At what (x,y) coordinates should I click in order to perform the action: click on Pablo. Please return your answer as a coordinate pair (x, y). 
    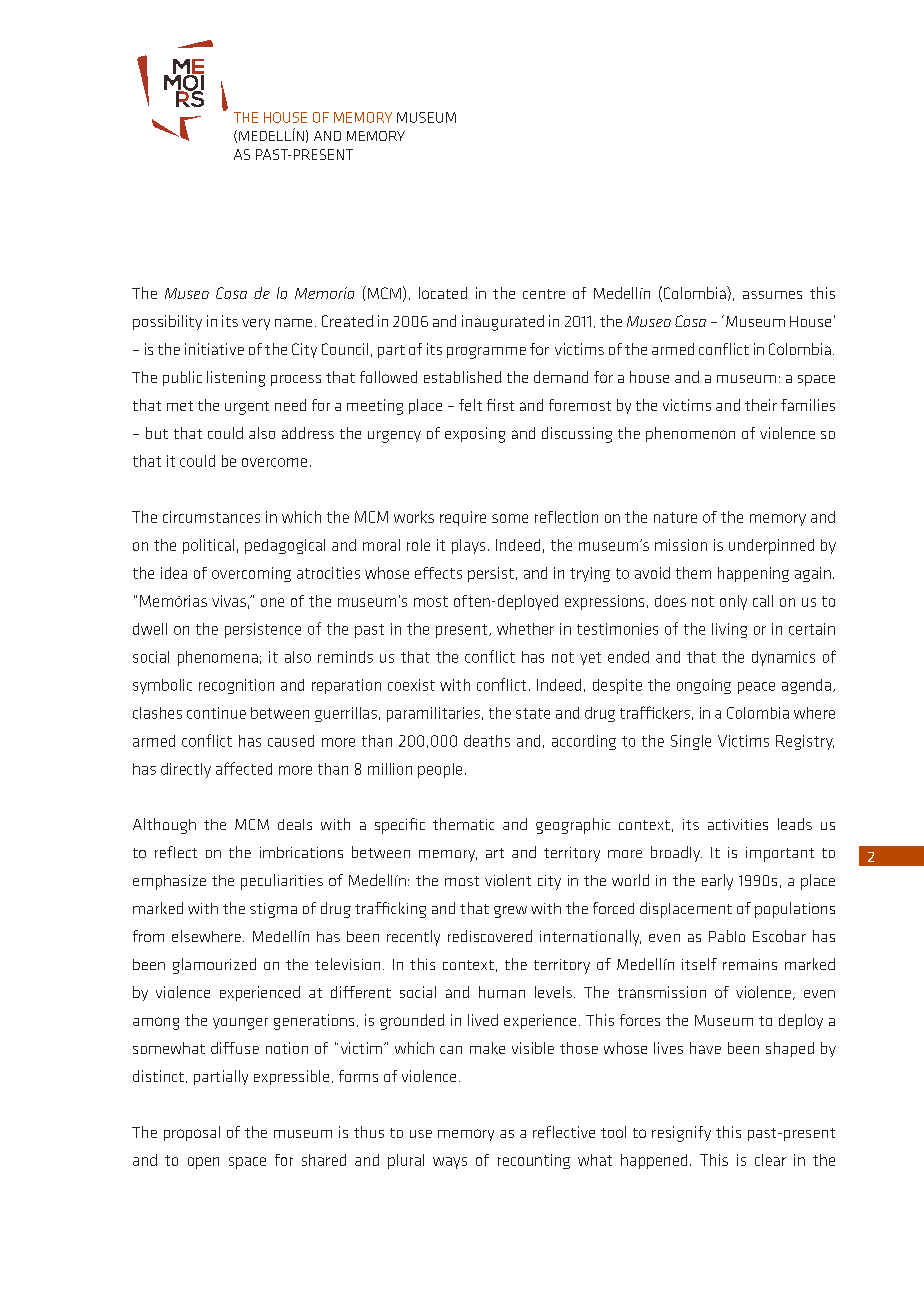
    Looking at the image, I should click on (727, 936).
